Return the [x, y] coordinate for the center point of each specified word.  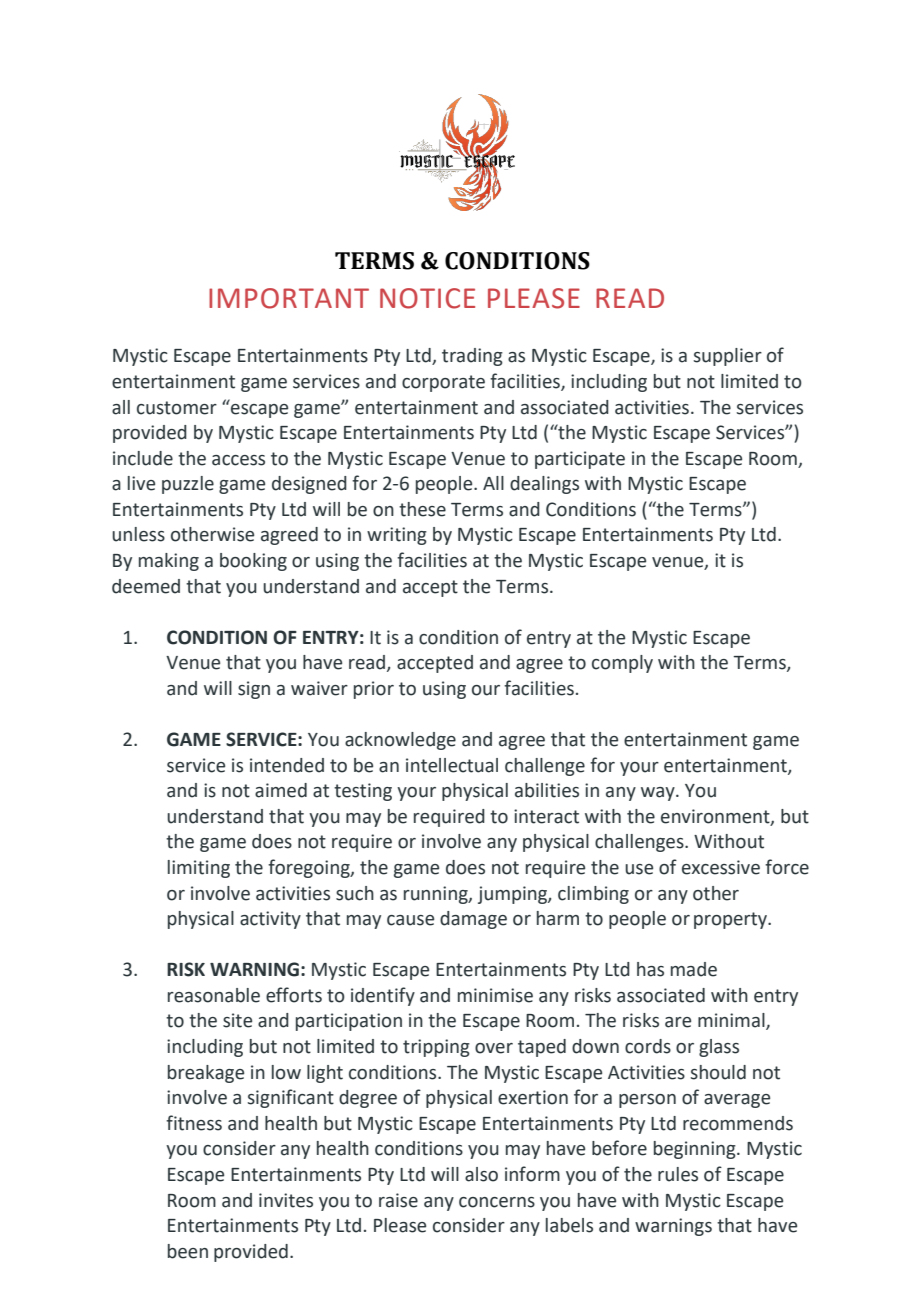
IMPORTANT [289, 298]
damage [473, 920]
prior [374, 690]
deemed [146, 586]
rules [678, 1174]
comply [622, 664]
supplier [728, 357]
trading [472, 357]
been [188, 1251]
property [731, 920]
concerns [497, 1202]
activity [270, 920]
